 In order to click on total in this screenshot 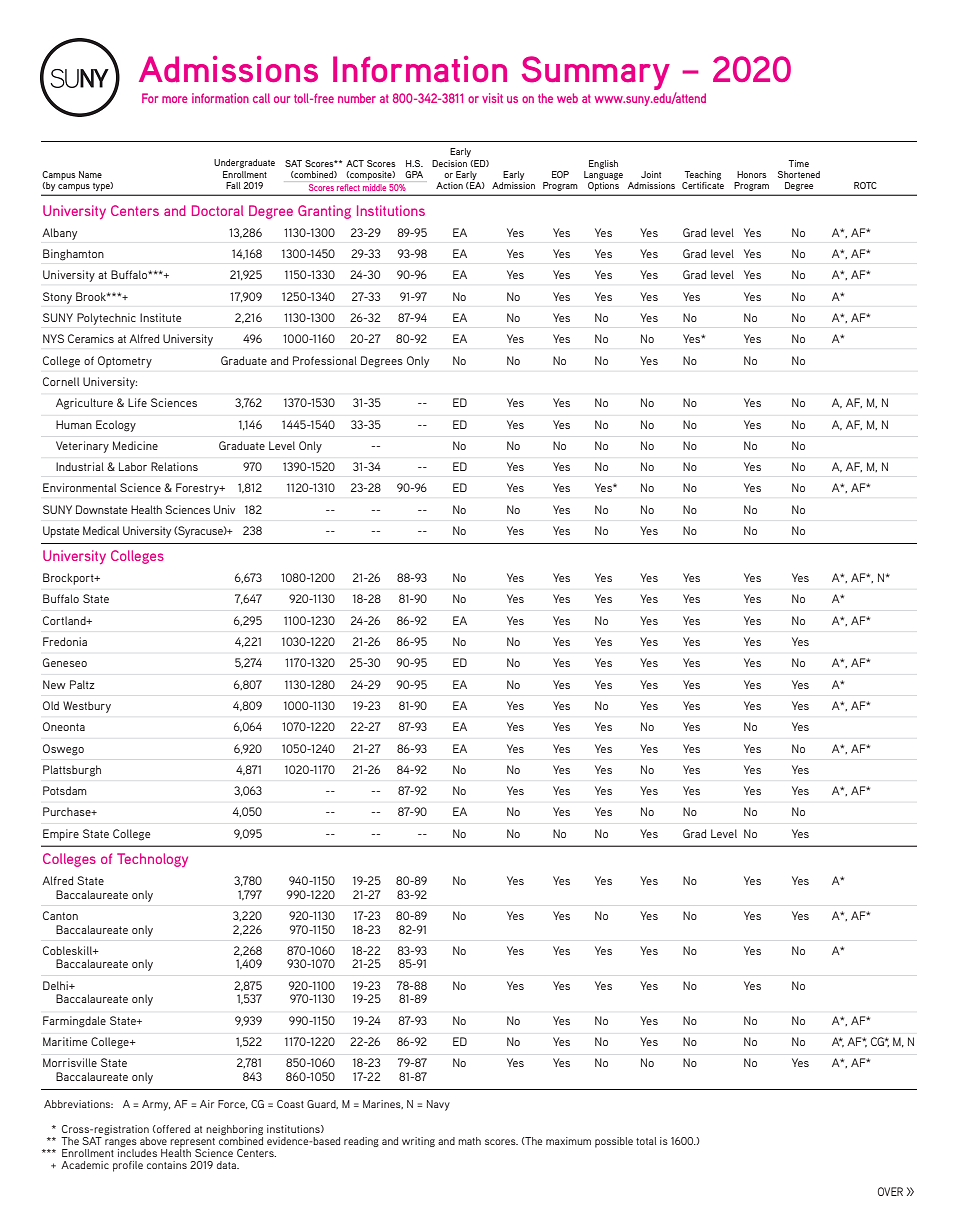, I will do `click(646, 1141)`.
